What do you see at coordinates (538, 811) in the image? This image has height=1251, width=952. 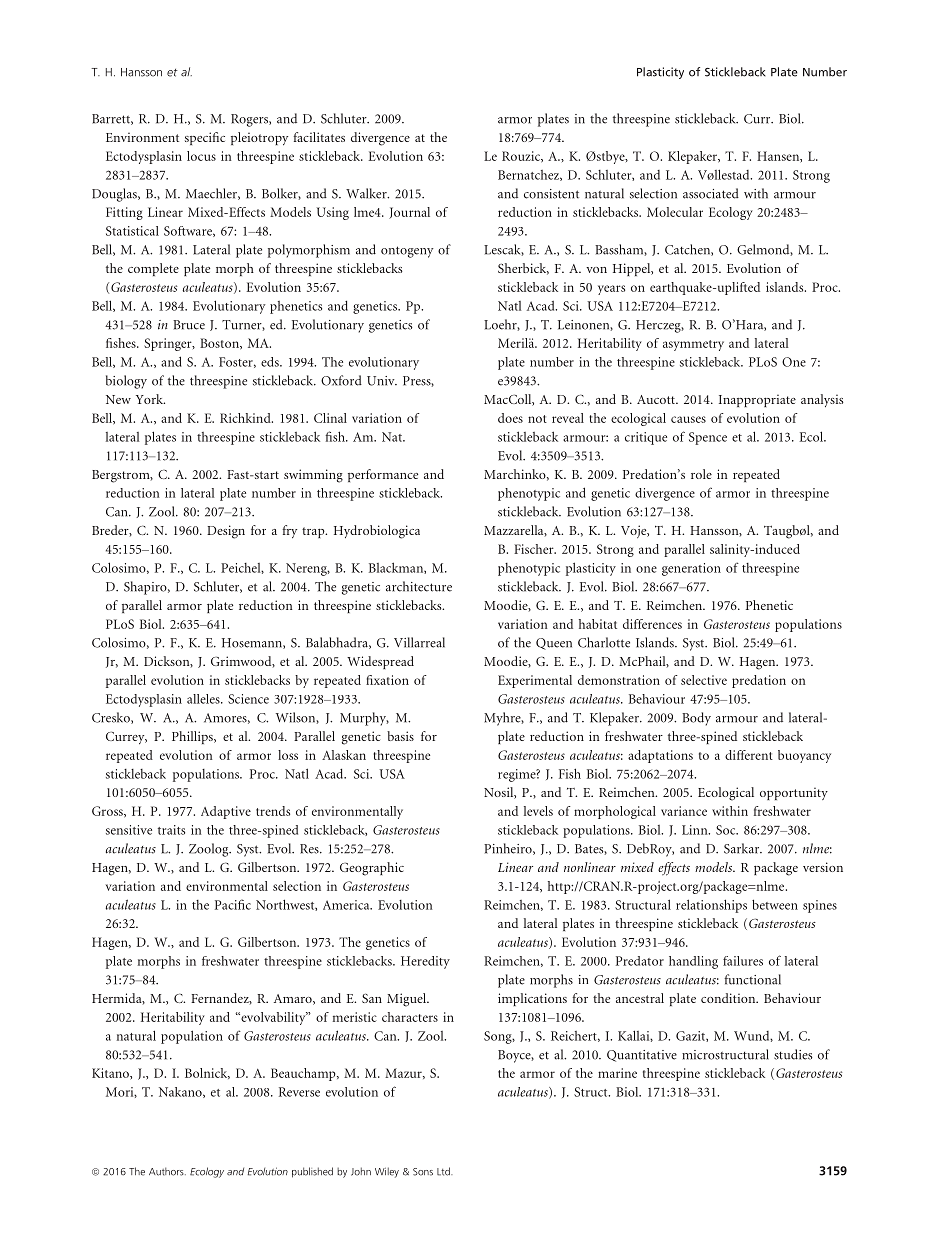 I see `levels` at bounding box center [538, 811].
